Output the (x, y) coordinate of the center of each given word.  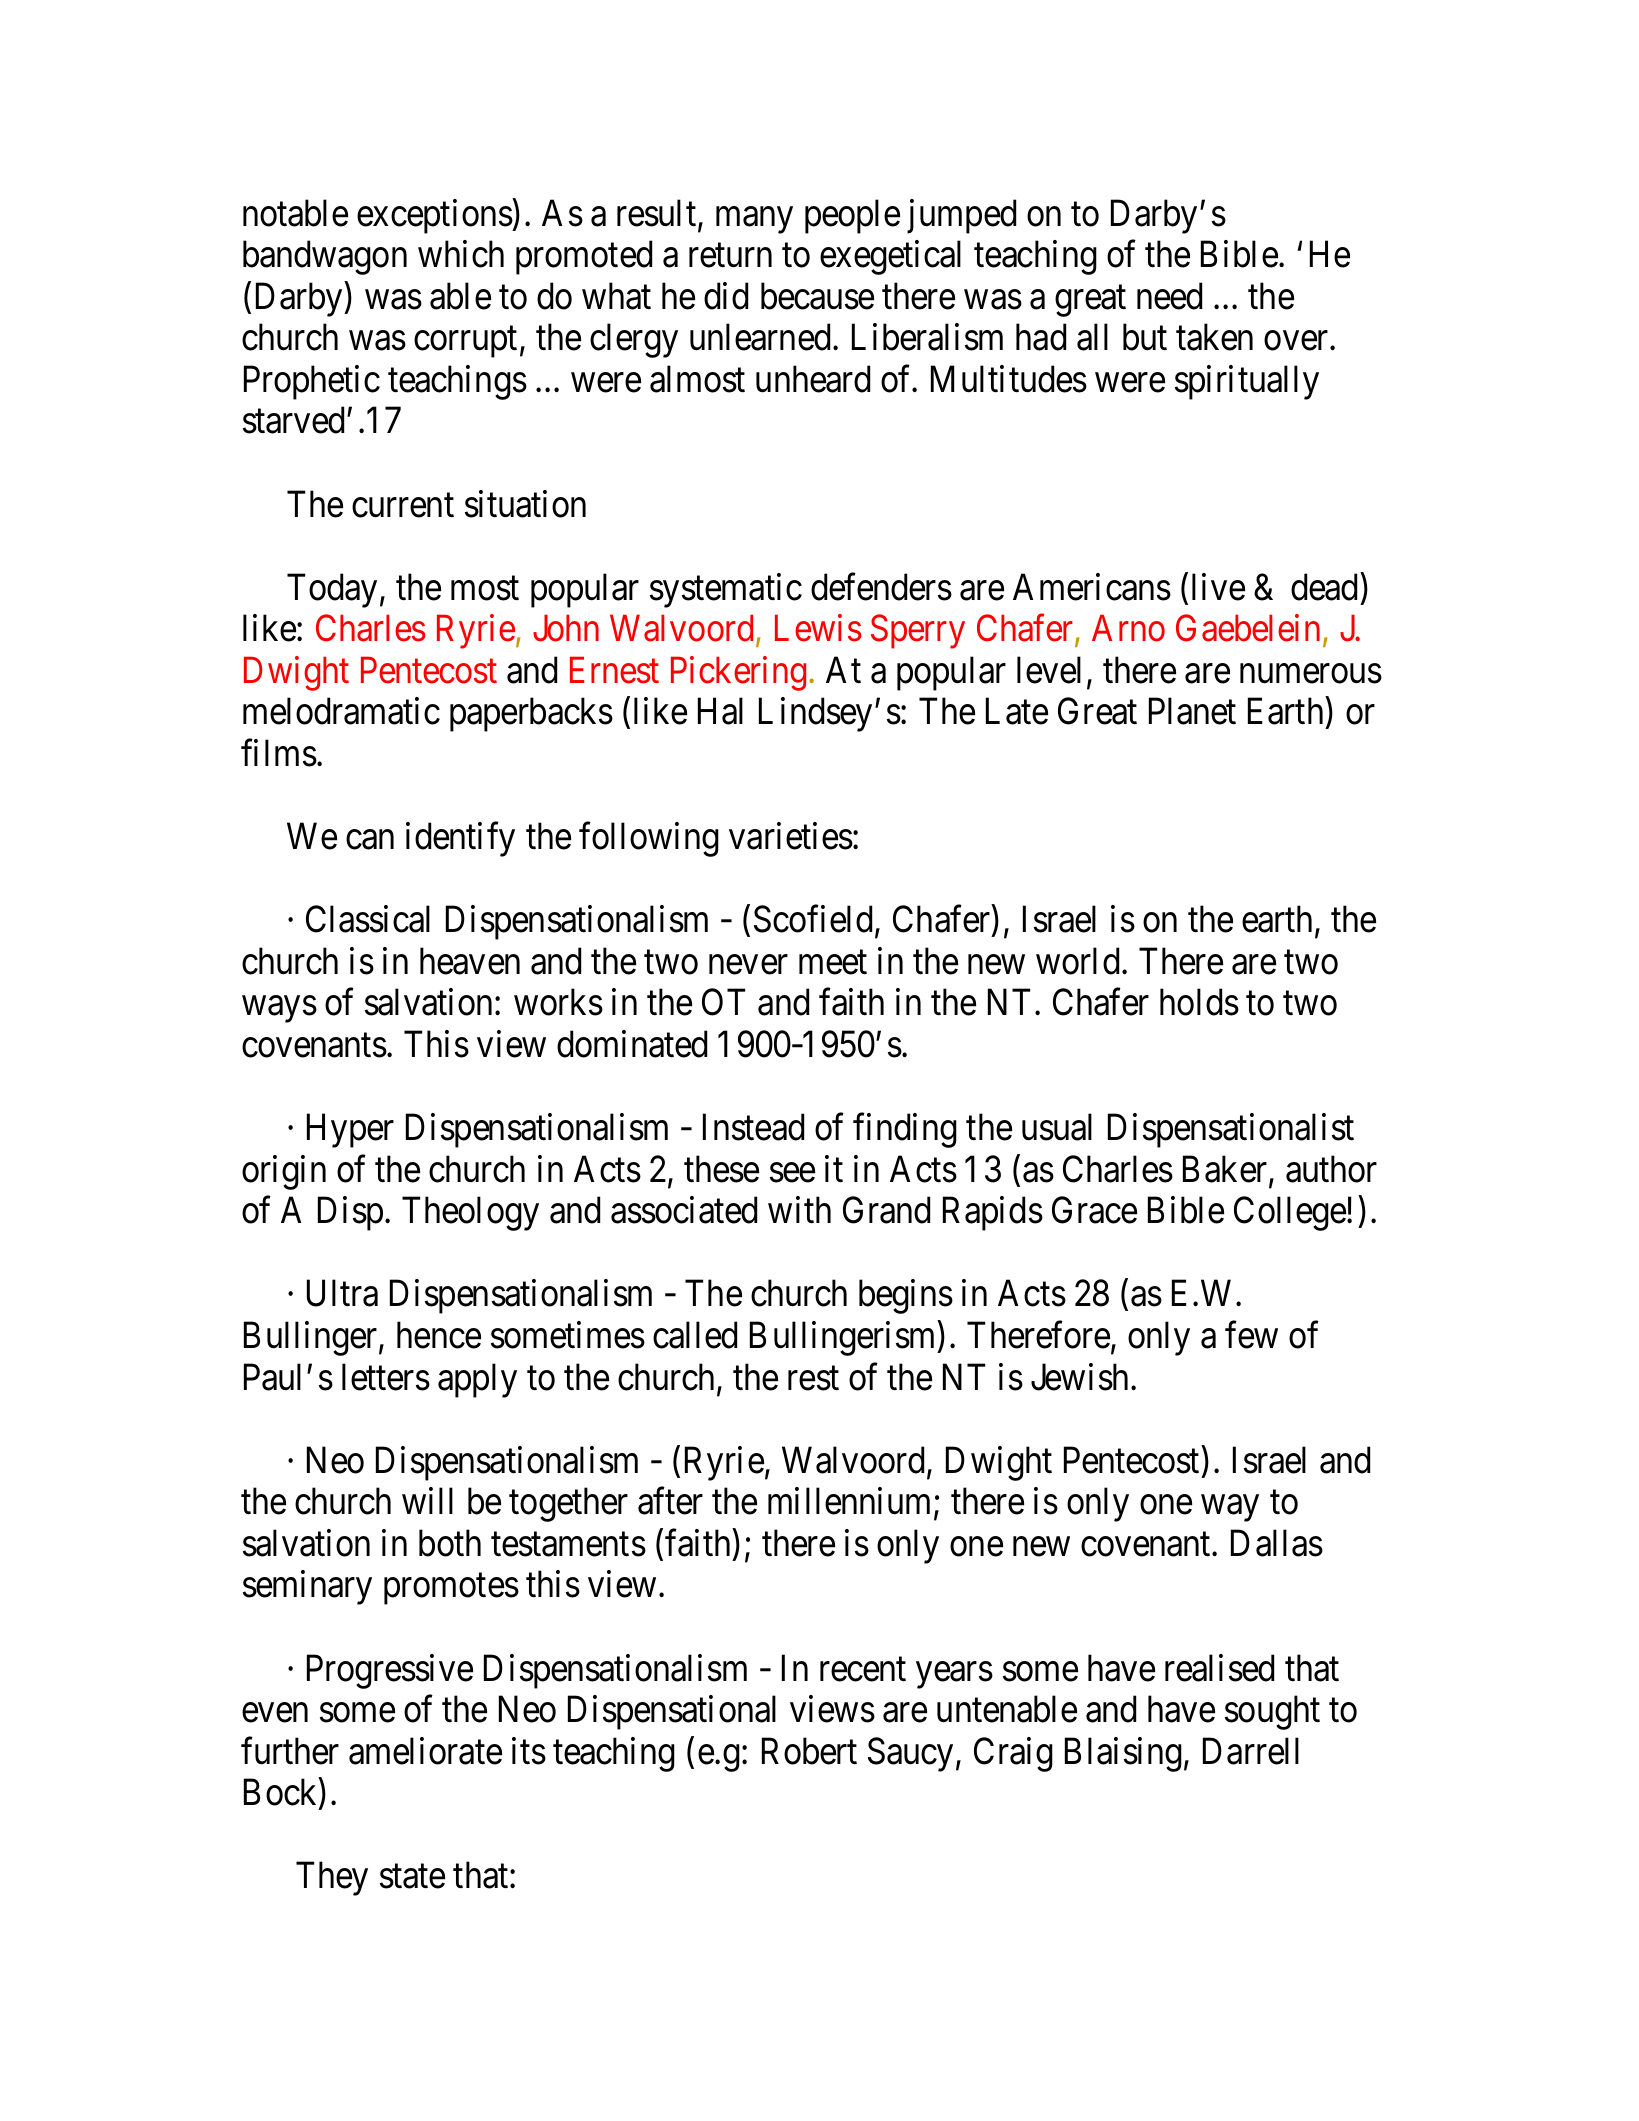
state (412, 1877)
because (817, 296)
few (1251, 1335)
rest (813, 1379)
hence (439, 1335)
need (1169, 296)
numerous (1311, 674)
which (461, 254)
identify (460, 840)
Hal (720, 711)
